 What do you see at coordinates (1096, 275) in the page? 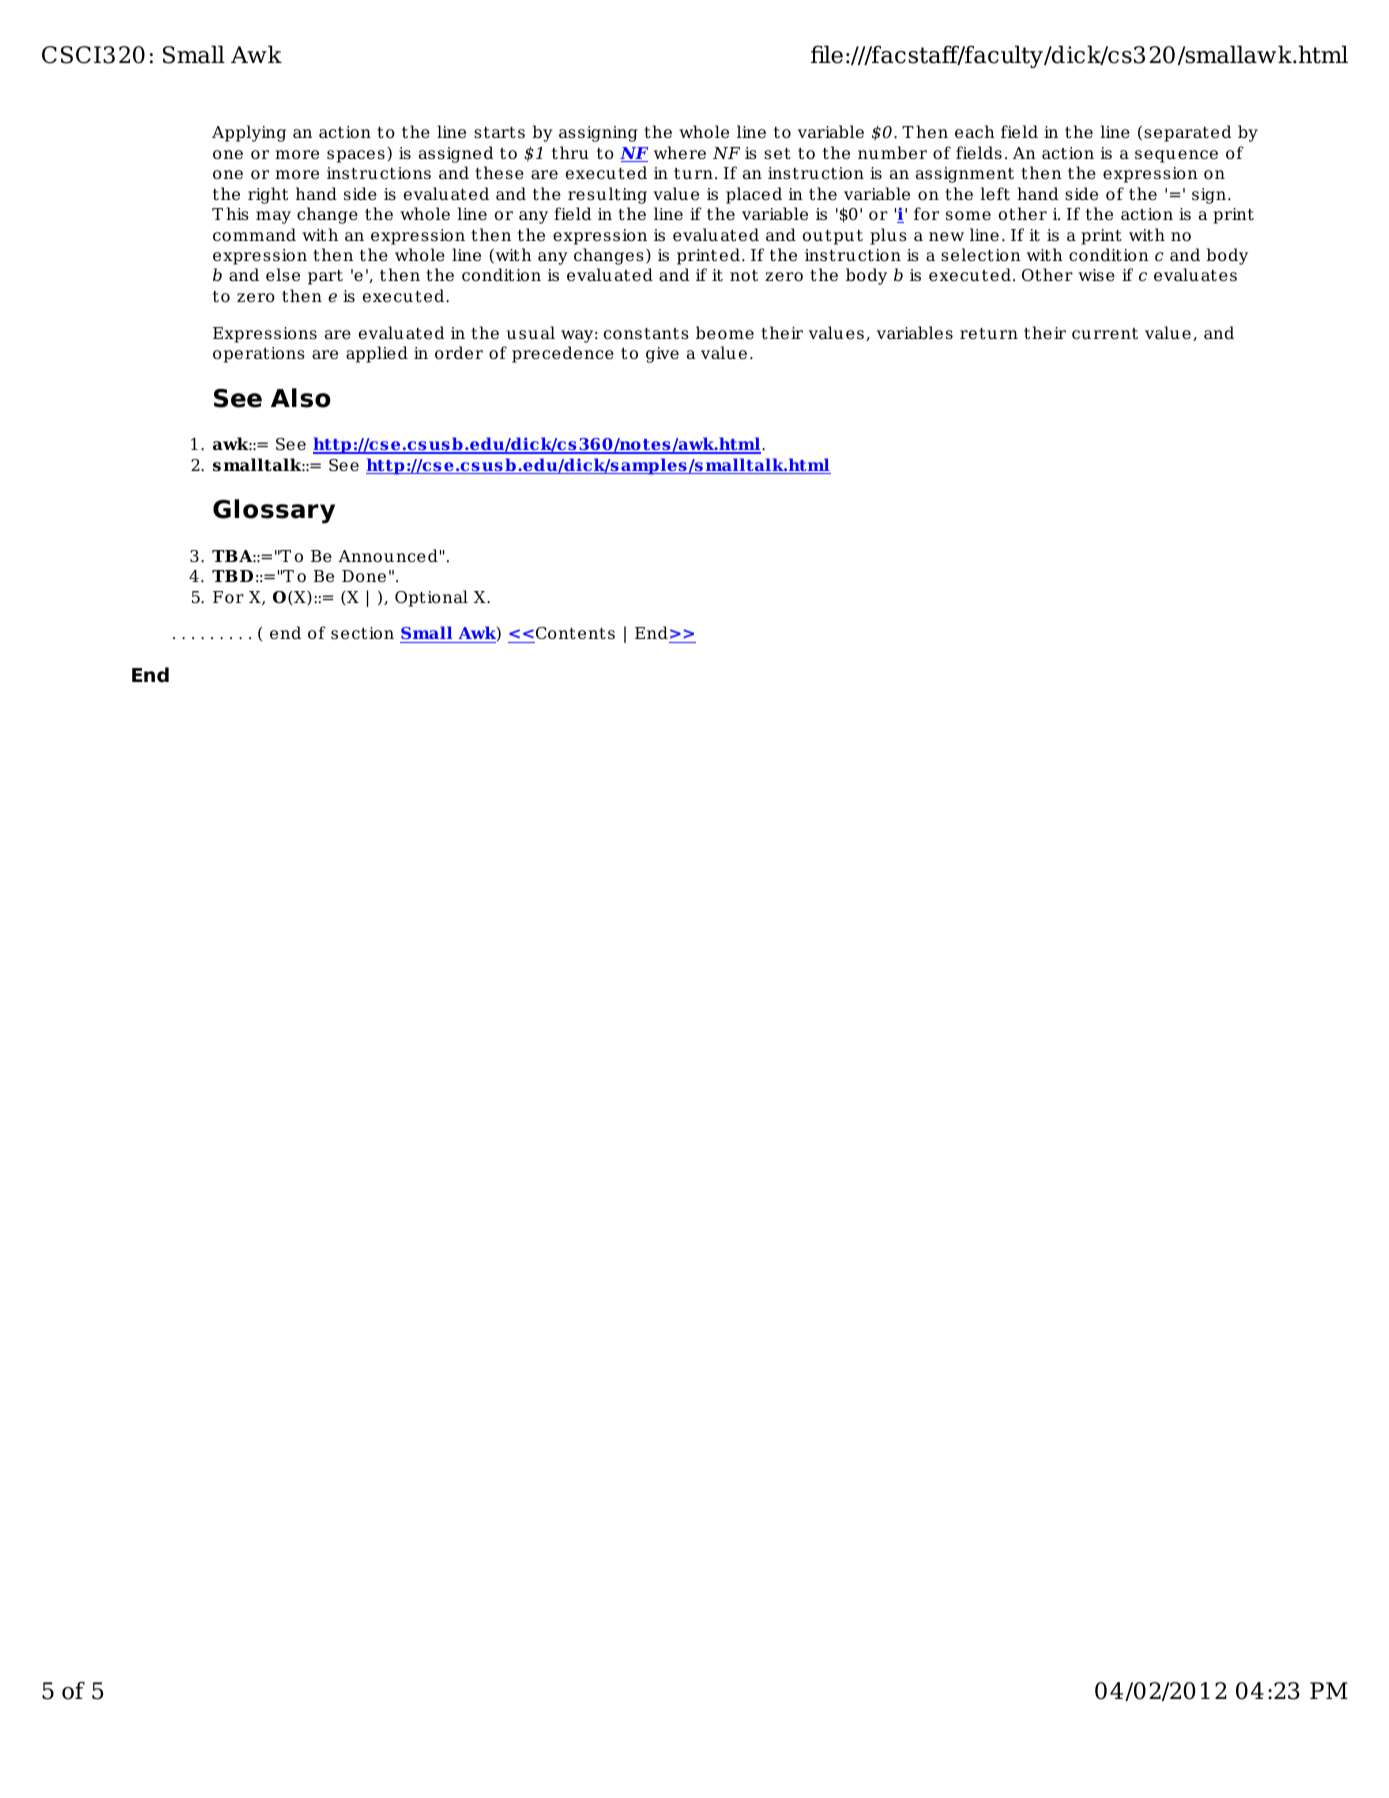
I see `wise` at bounding box center [1096, 275].
